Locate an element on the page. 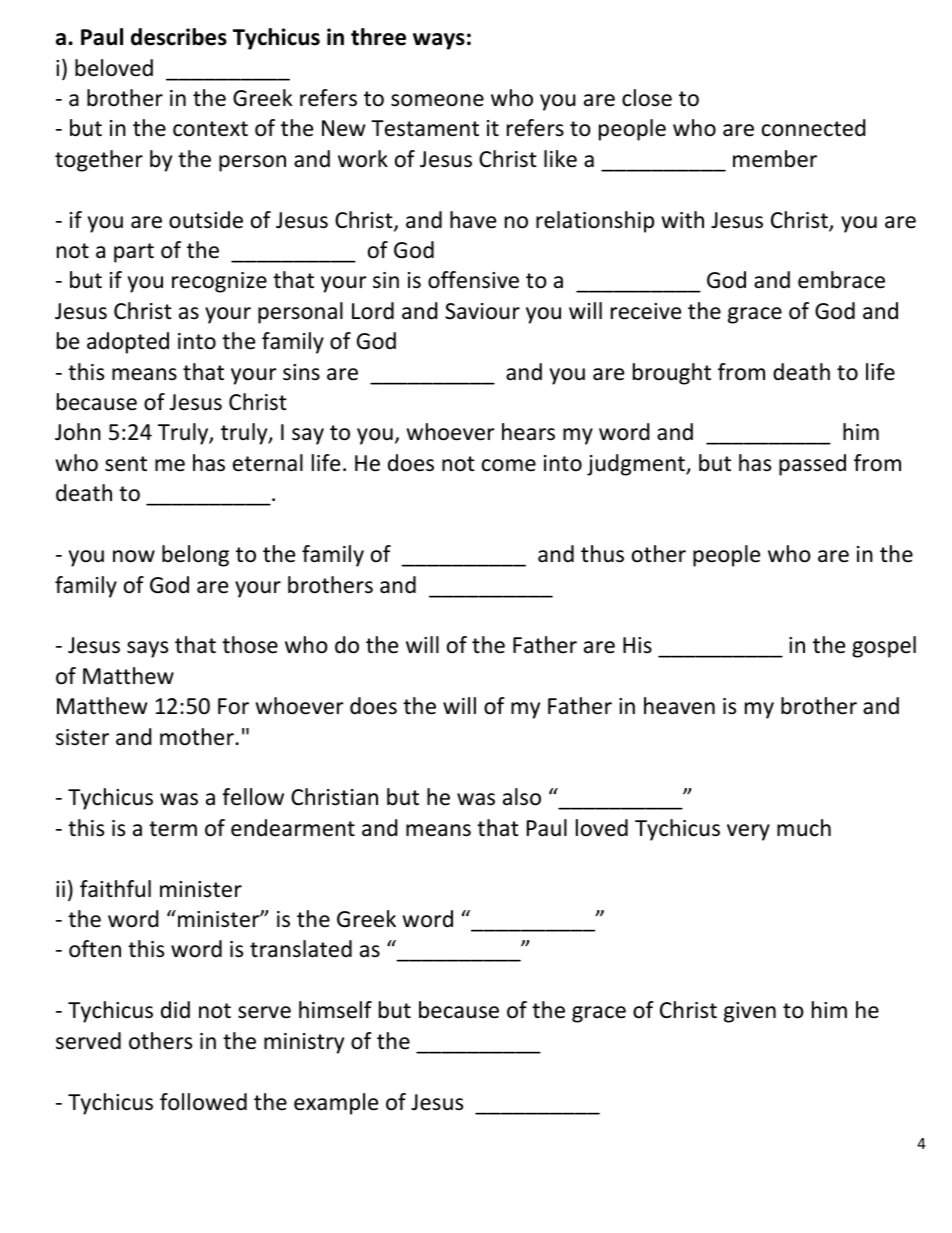 The image size is (952, 1233). adopted is located at coordinates (128, 343).
